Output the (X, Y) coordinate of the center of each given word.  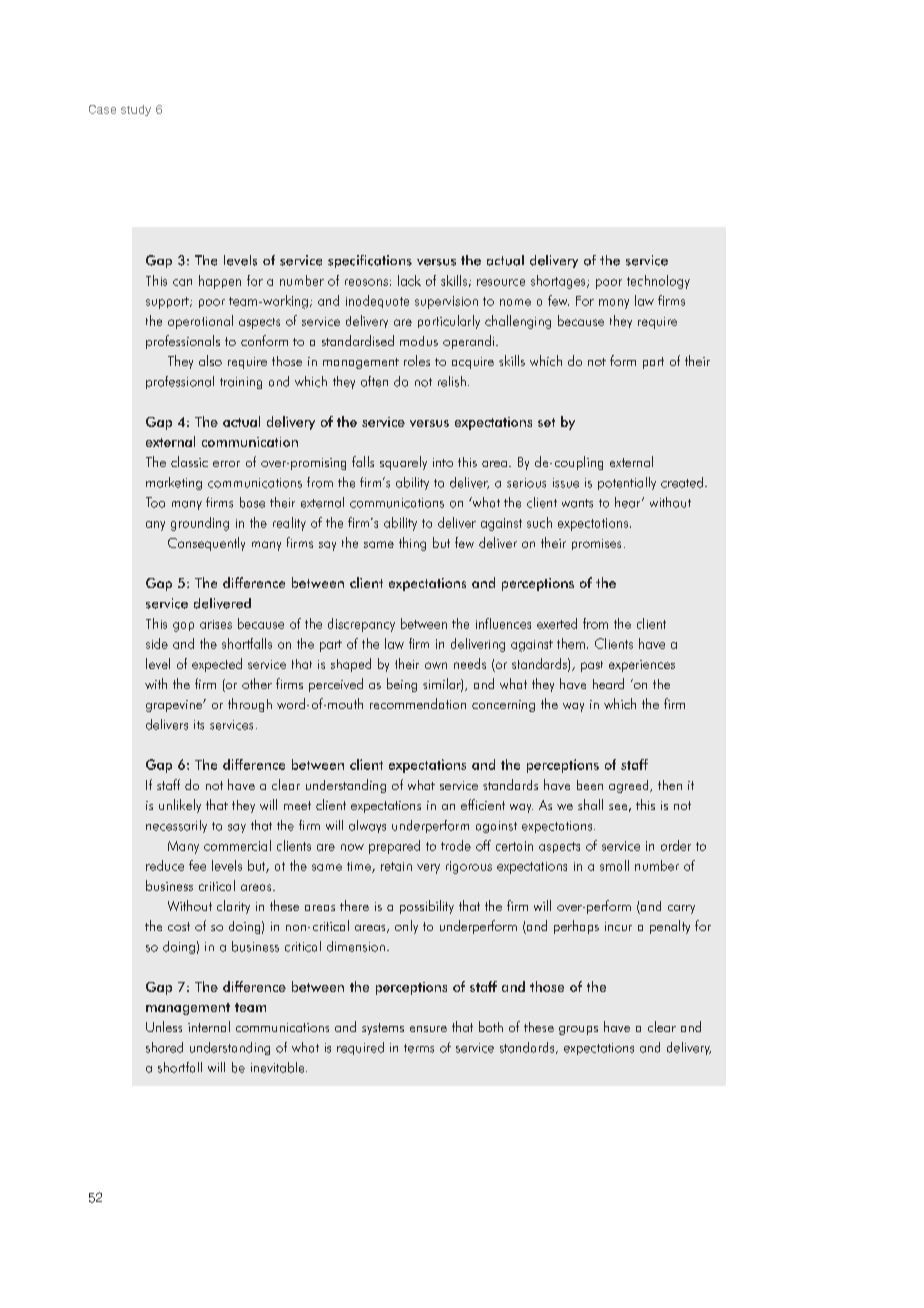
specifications (370, 261)
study (136, 110)
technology (658, 282)
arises (216, 624)
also (210, 360)
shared (164, 1047)
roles (417, 360)
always (367, 826)
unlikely (180, 806)
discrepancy (361, 625)
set (546, 422)
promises (596, 544)
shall (590, 804)
